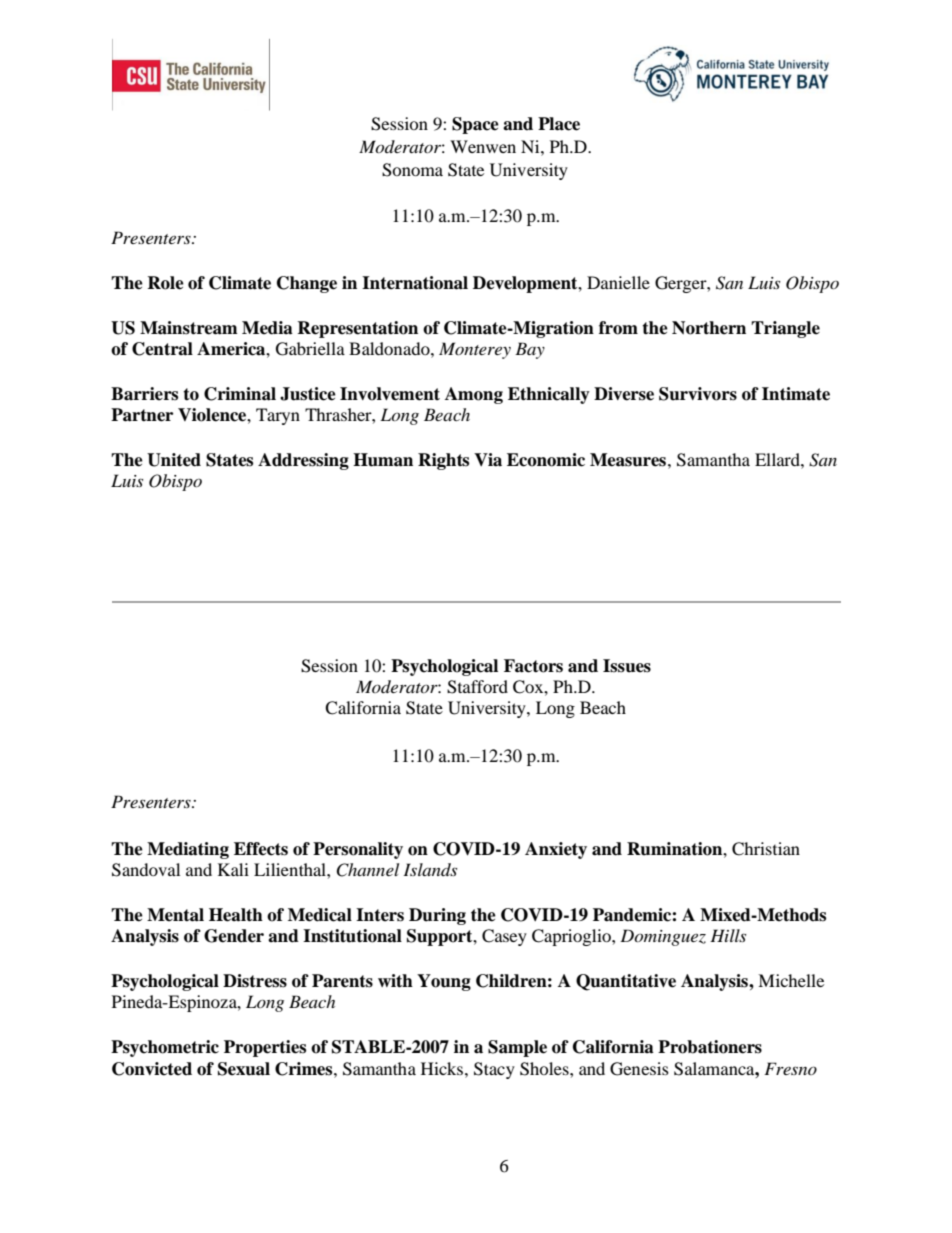 The height and width of the screenshot is (1233, 952). What do you see at coordinates (443, 1068) in the screenshot?
I see `Hicks` at bounding box center [443, 1068].
